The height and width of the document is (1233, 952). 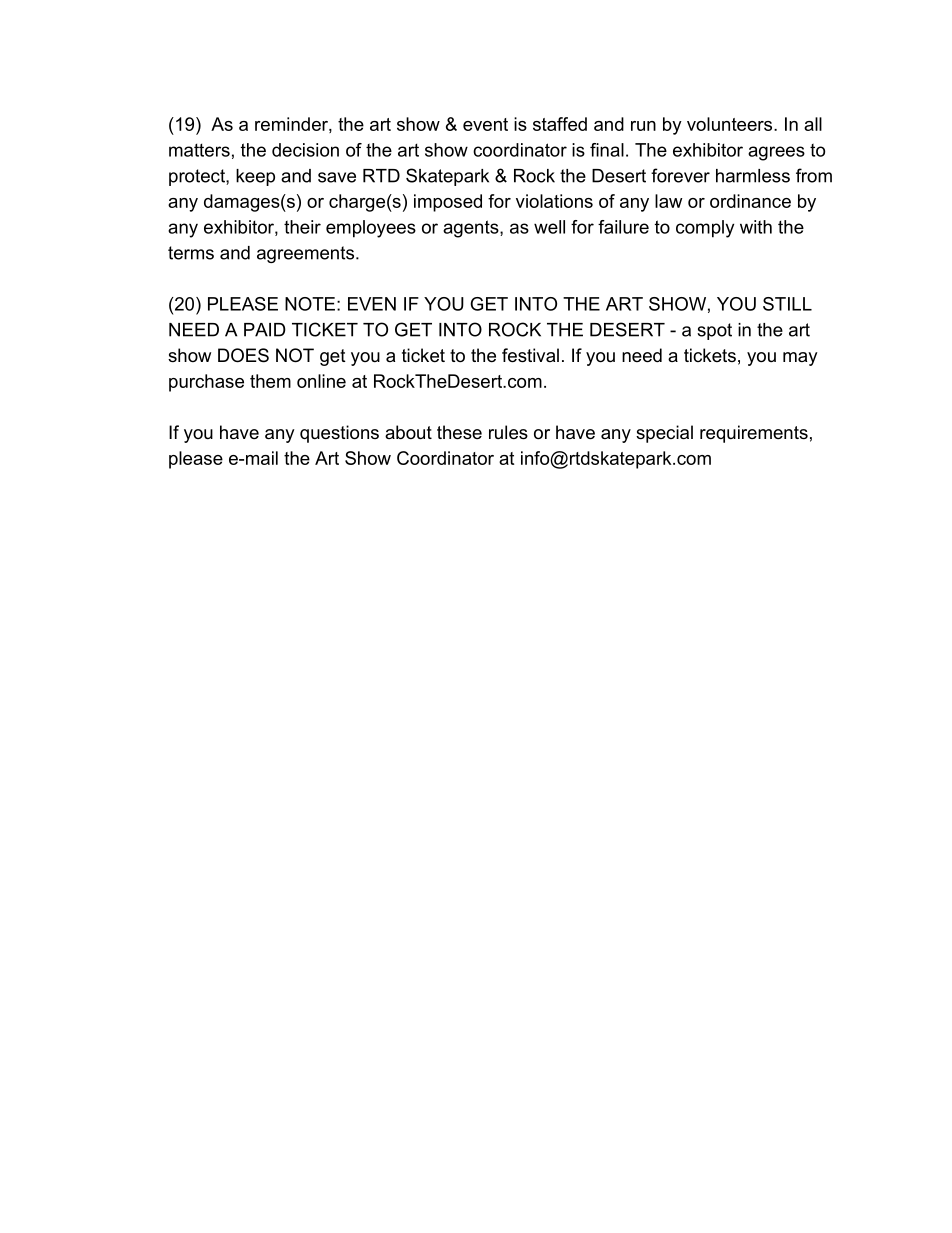 What do you see at coordinates (472, 229) in the document?
I see `agents` at bounding box center [472, 229].
